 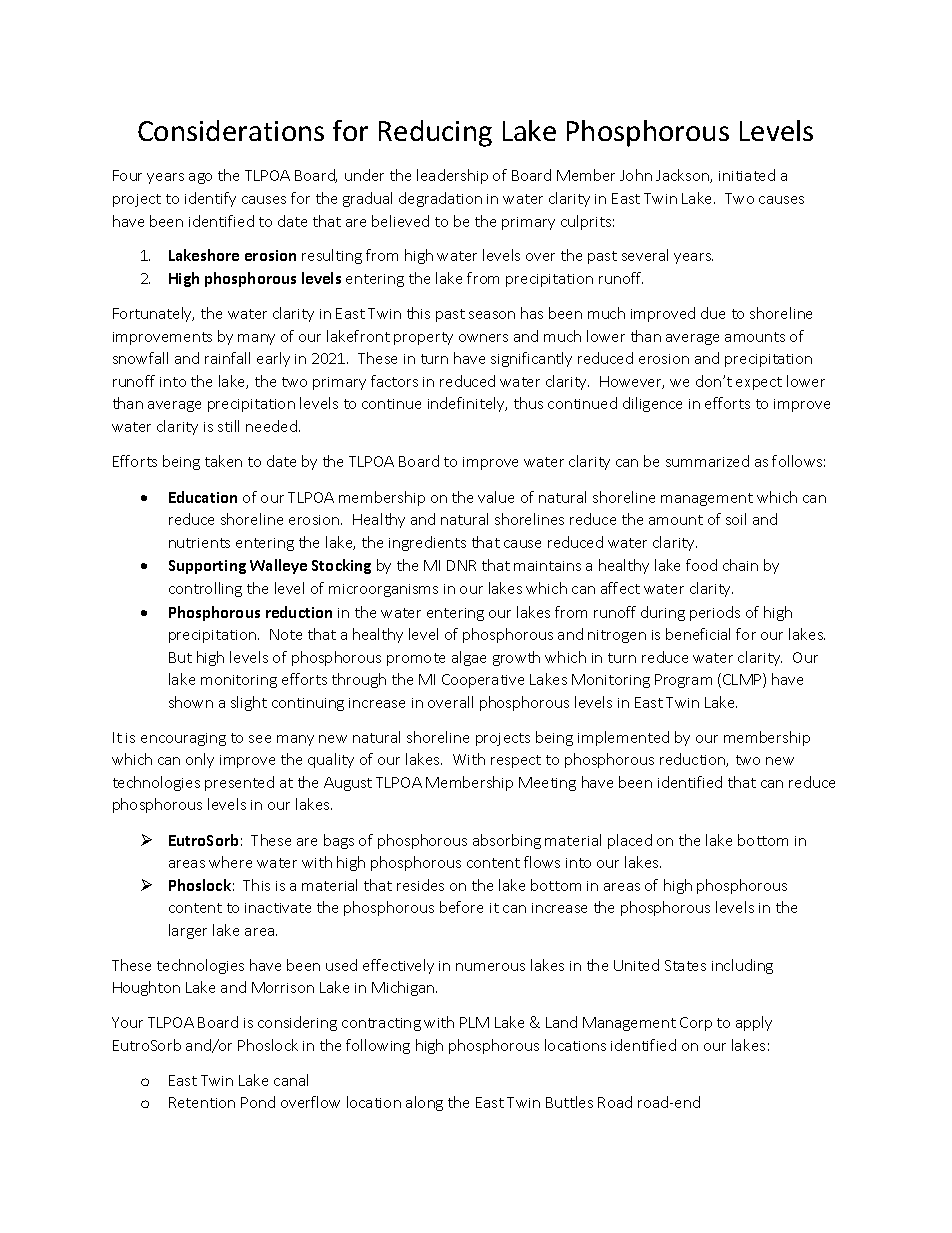 I want to click on value, so click(x=496, y=497).
